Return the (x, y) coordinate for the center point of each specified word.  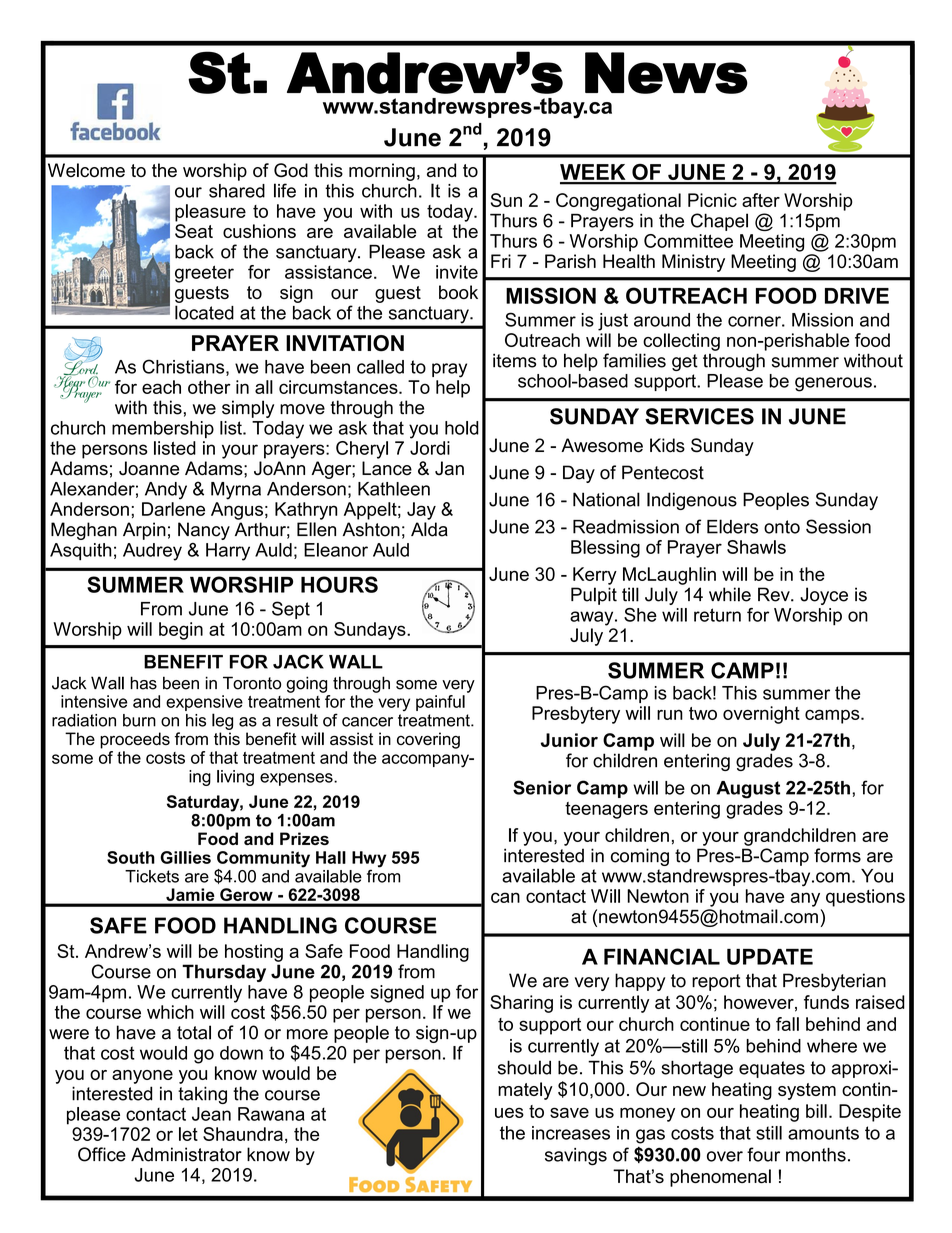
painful (440, 703)
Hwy (369, 860)
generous (833, 384)
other (209, 387)
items (514, 360)
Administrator (186, 1154)
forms (837, 855)
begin (181, 631)
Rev (775, 594)
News (666, 73)
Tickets (152, 876)
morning (382, 172)
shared (237, 191)
